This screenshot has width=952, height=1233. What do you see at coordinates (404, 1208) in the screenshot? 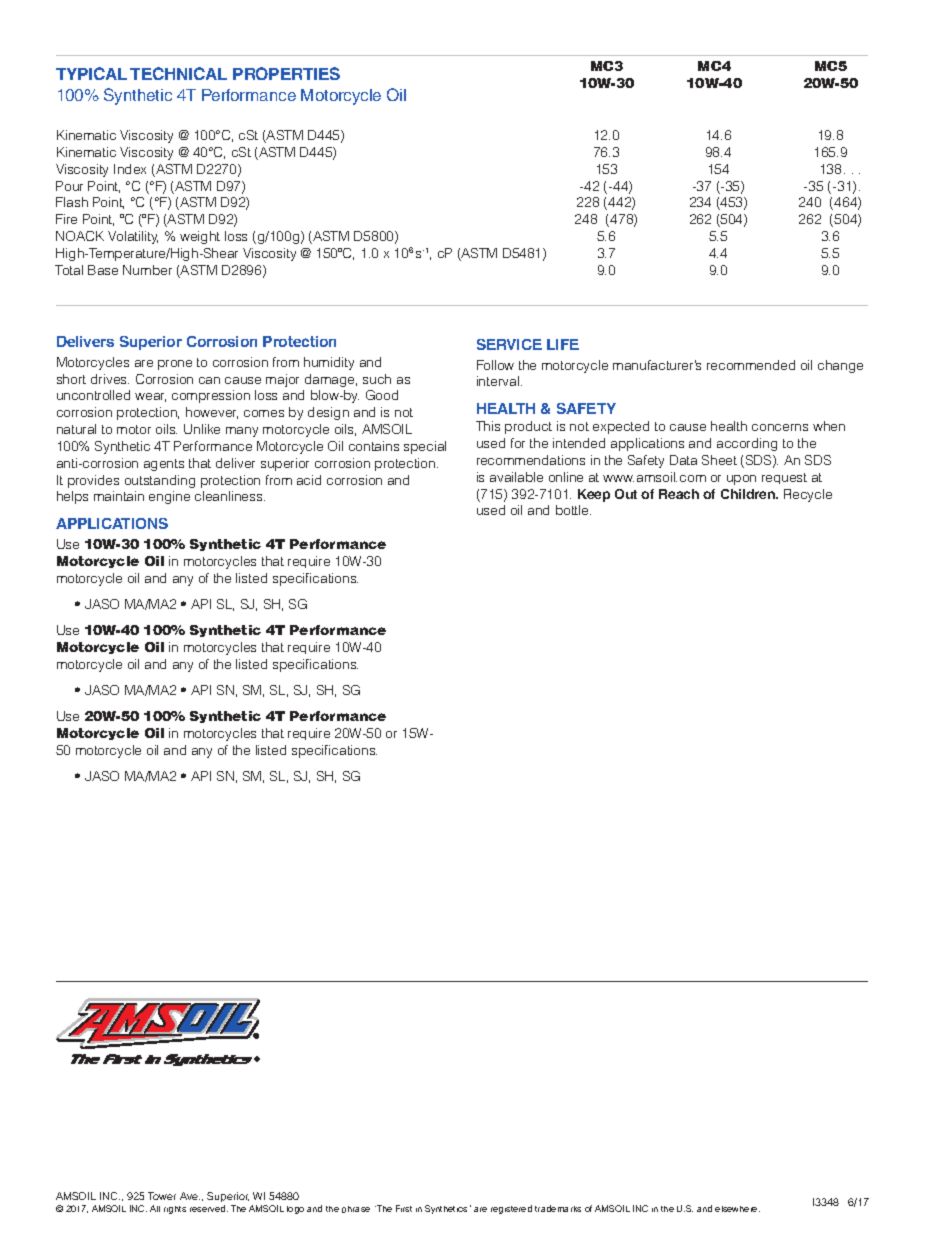
I see `First` at bounding box center [404, 1208].
